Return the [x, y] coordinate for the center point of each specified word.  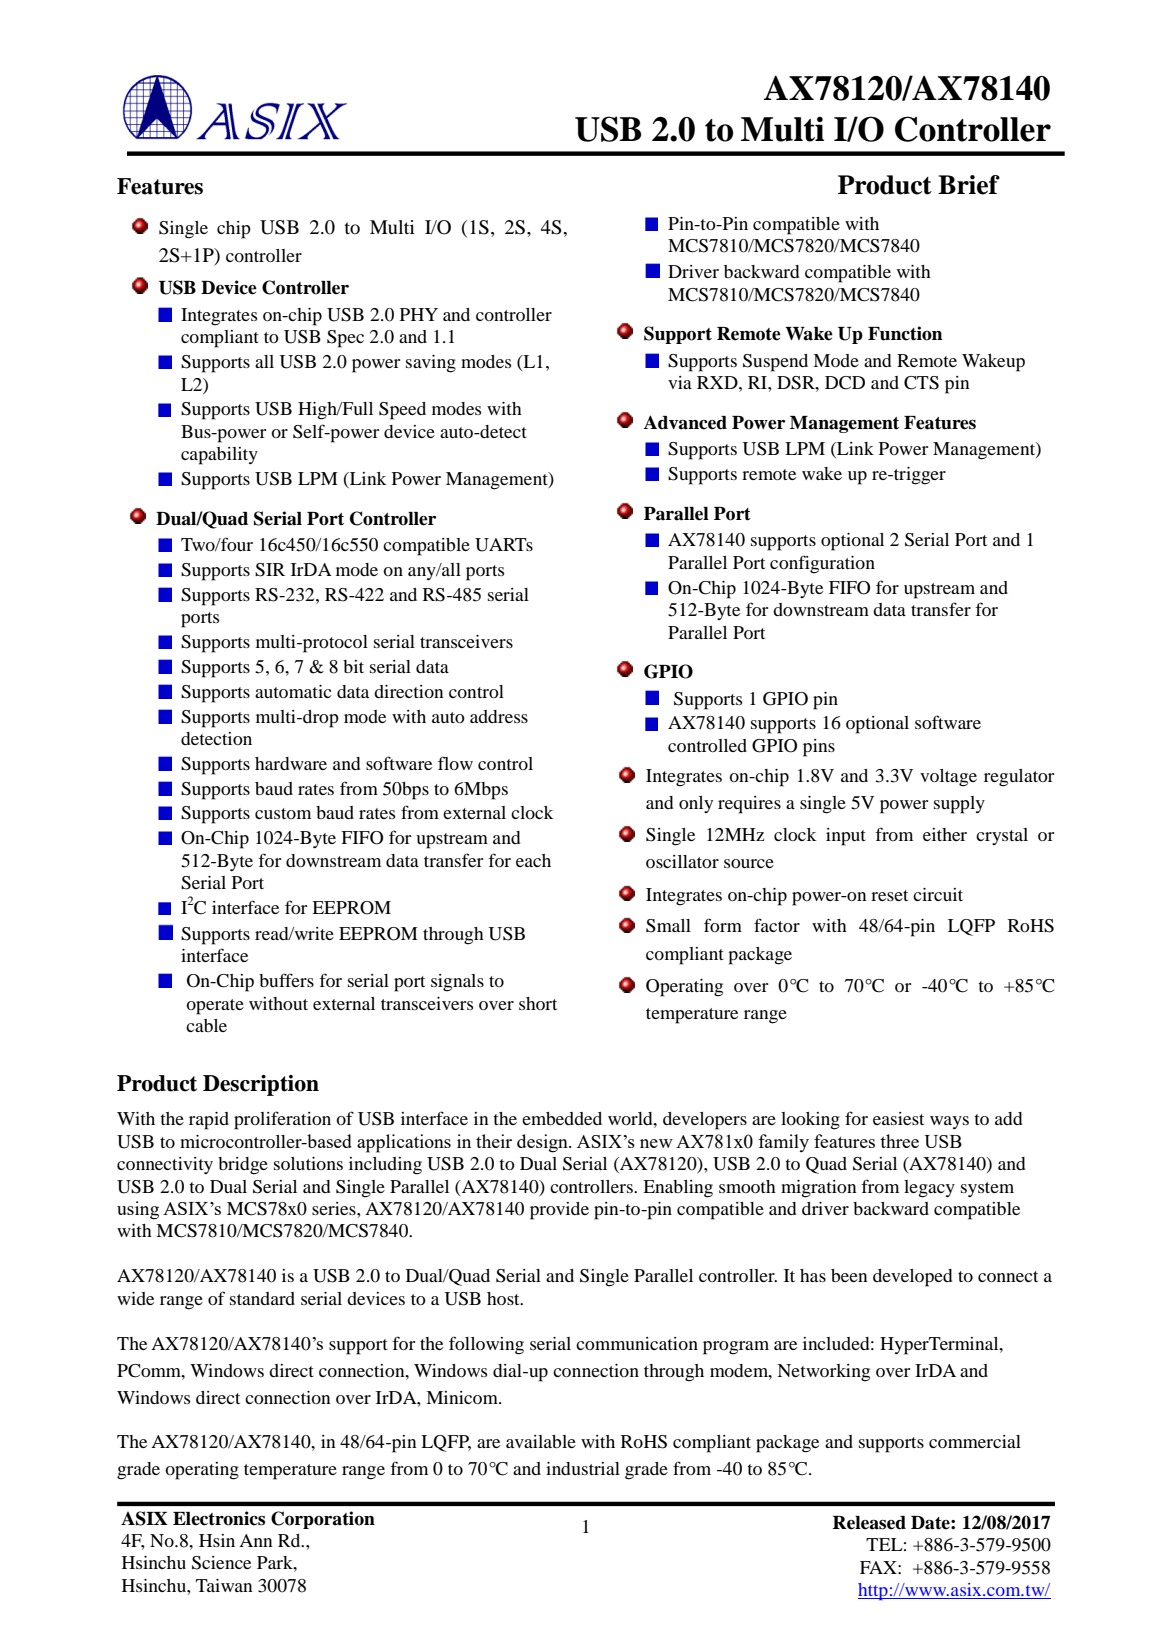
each [533, 860]
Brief [969, 185]
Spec [345, 339]
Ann [256, 1540]
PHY [419, 314]
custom [283, 813]
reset [889, 895]
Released [869, 1523]
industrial [583, 1468]
